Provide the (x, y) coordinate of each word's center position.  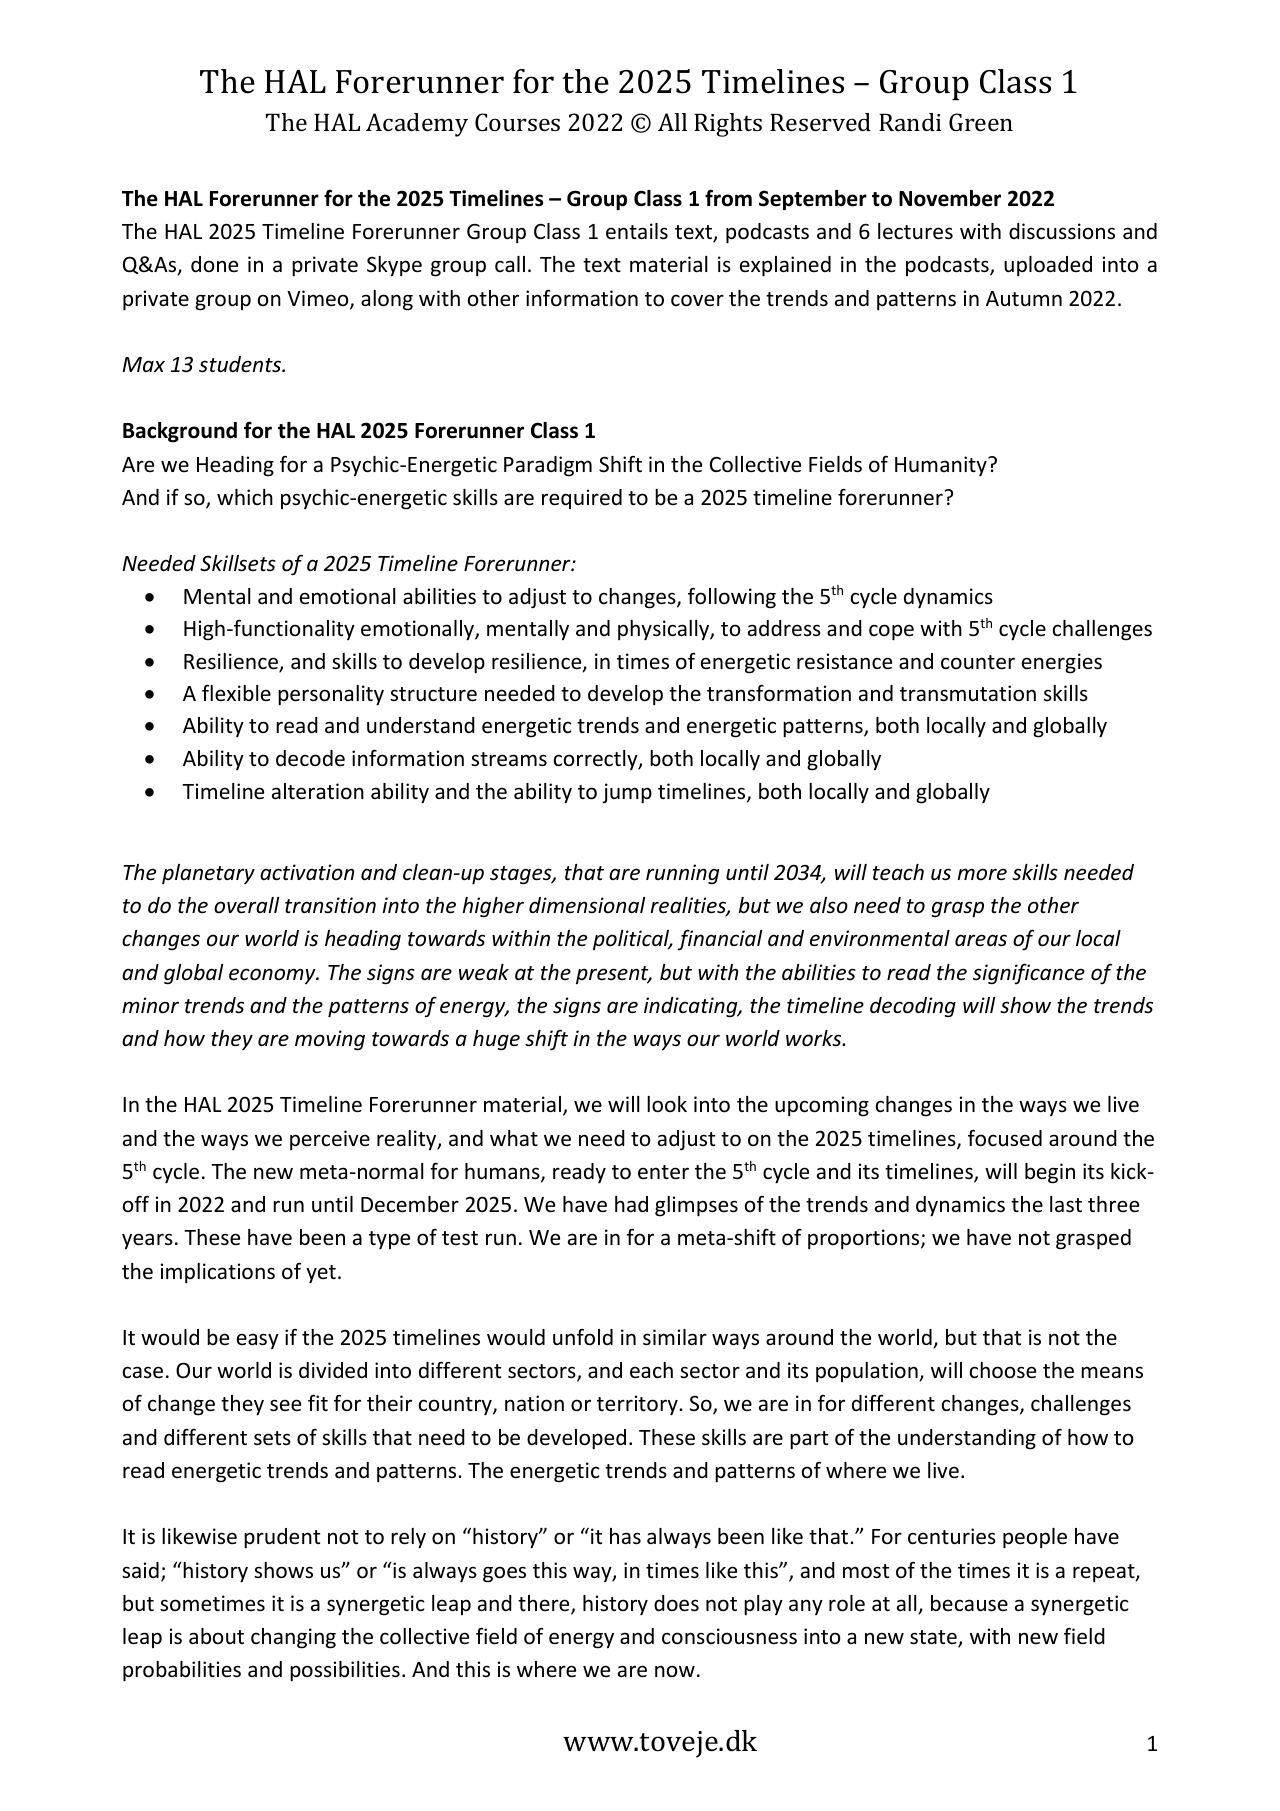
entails (637, 231)
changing (293, 1638)
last (1066, 1204)
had (631, 1204)
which (245, 497)
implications (218, 1273)
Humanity (942, 466)
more (982, 874)
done (214, 264)
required (582, 499)
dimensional (587, 905)
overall (246, 905)
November (950, 198)
